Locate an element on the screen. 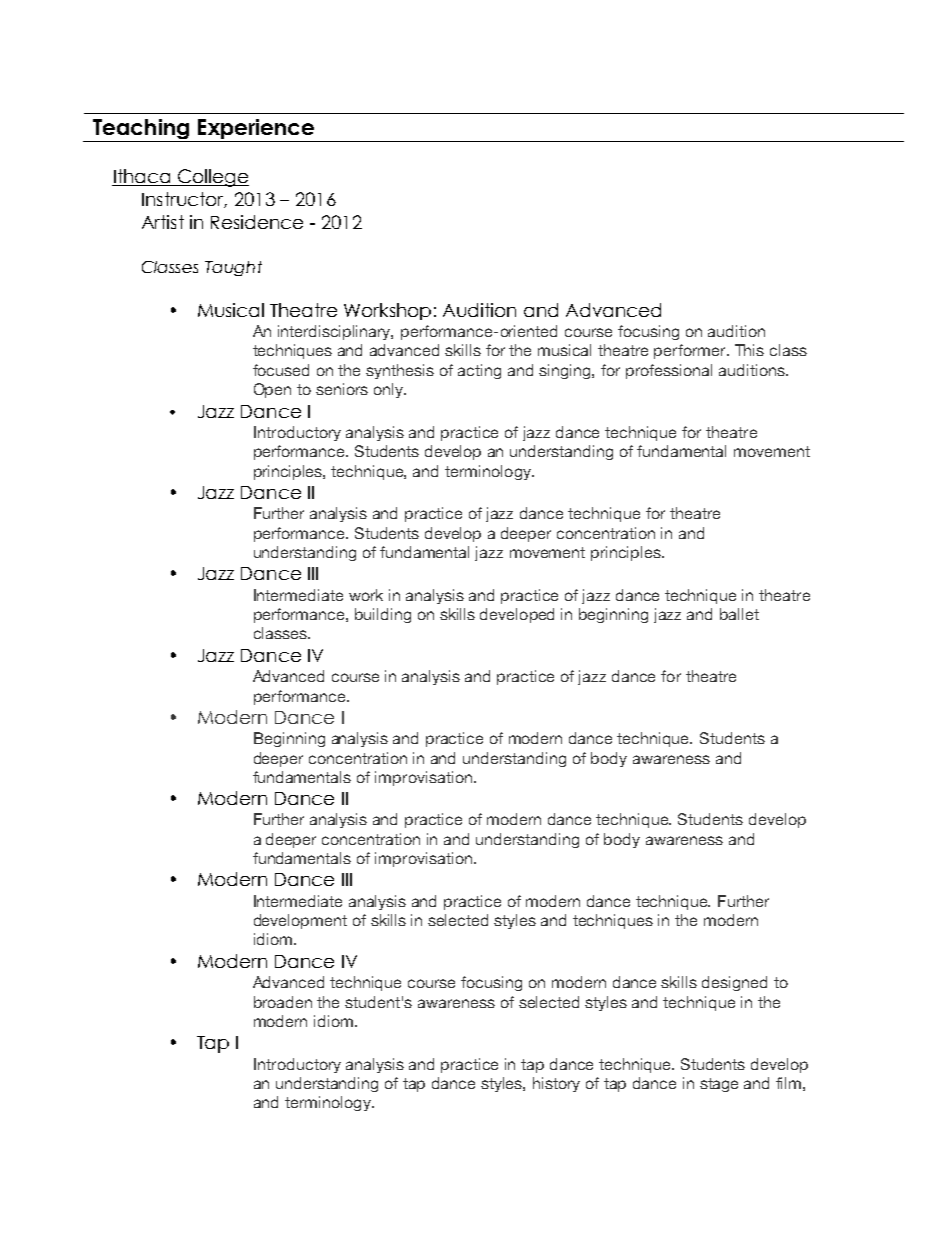 This screenshot has height=1233, width=952. only is located at coordinates (390, 390).
